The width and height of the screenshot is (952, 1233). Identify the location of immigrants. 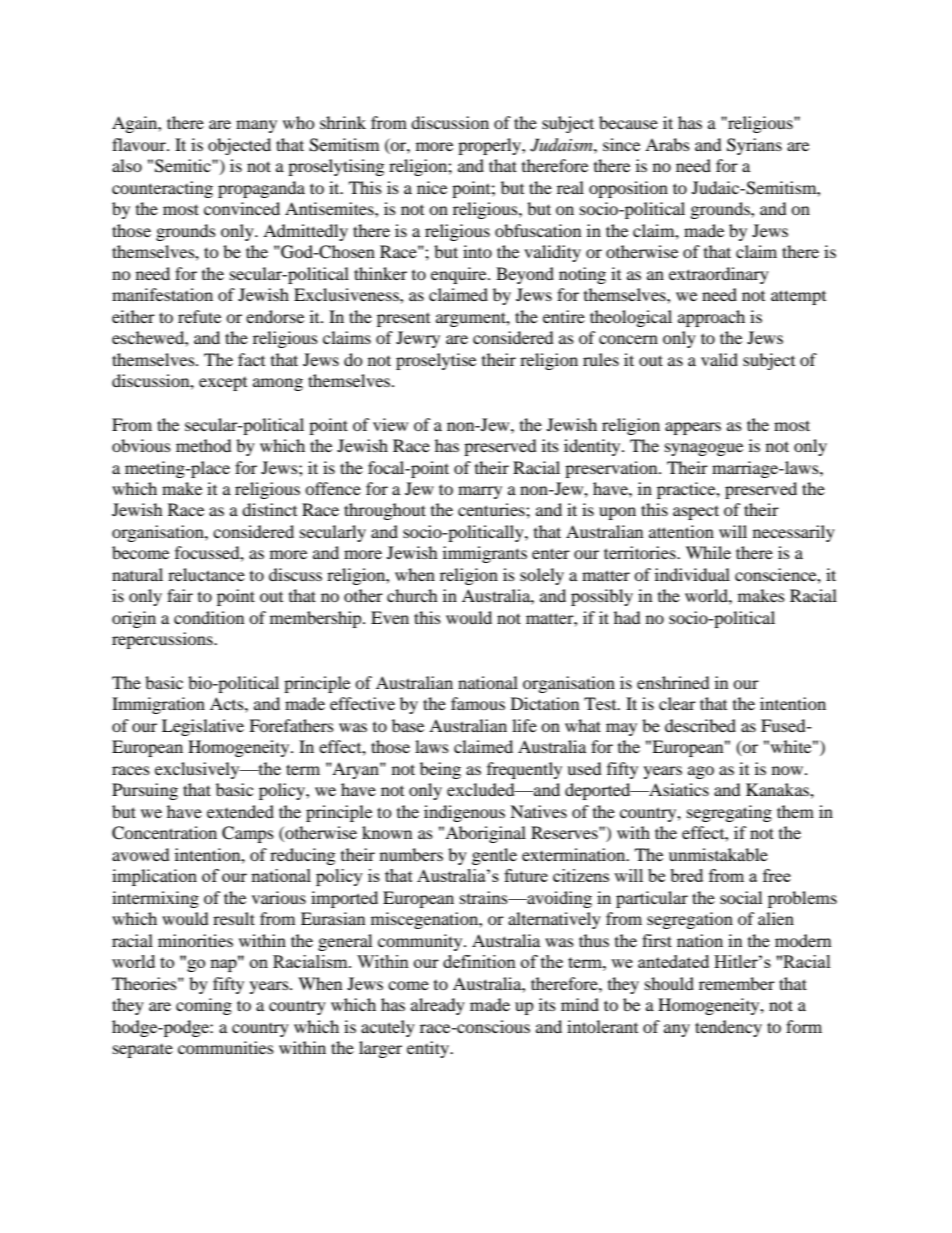
(485, 554).
